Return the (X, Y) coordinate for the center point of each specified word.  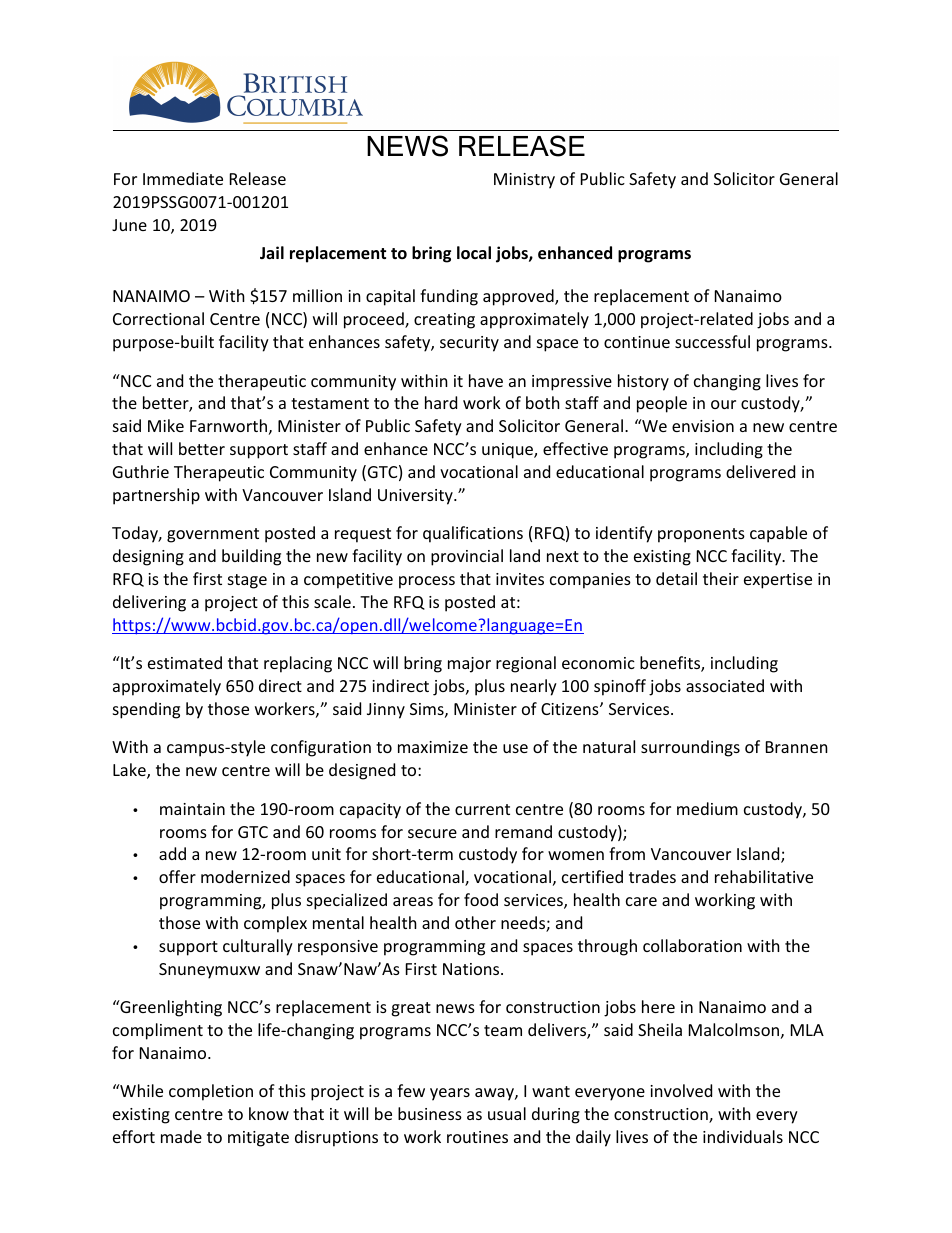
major (469, 665)
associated (725, 685)
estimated (185, 662)
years (450, 1094)
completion (211, 1092)
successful (712, 341)
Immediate (183, 178)
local (474, 253)
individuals (743, 1136)
